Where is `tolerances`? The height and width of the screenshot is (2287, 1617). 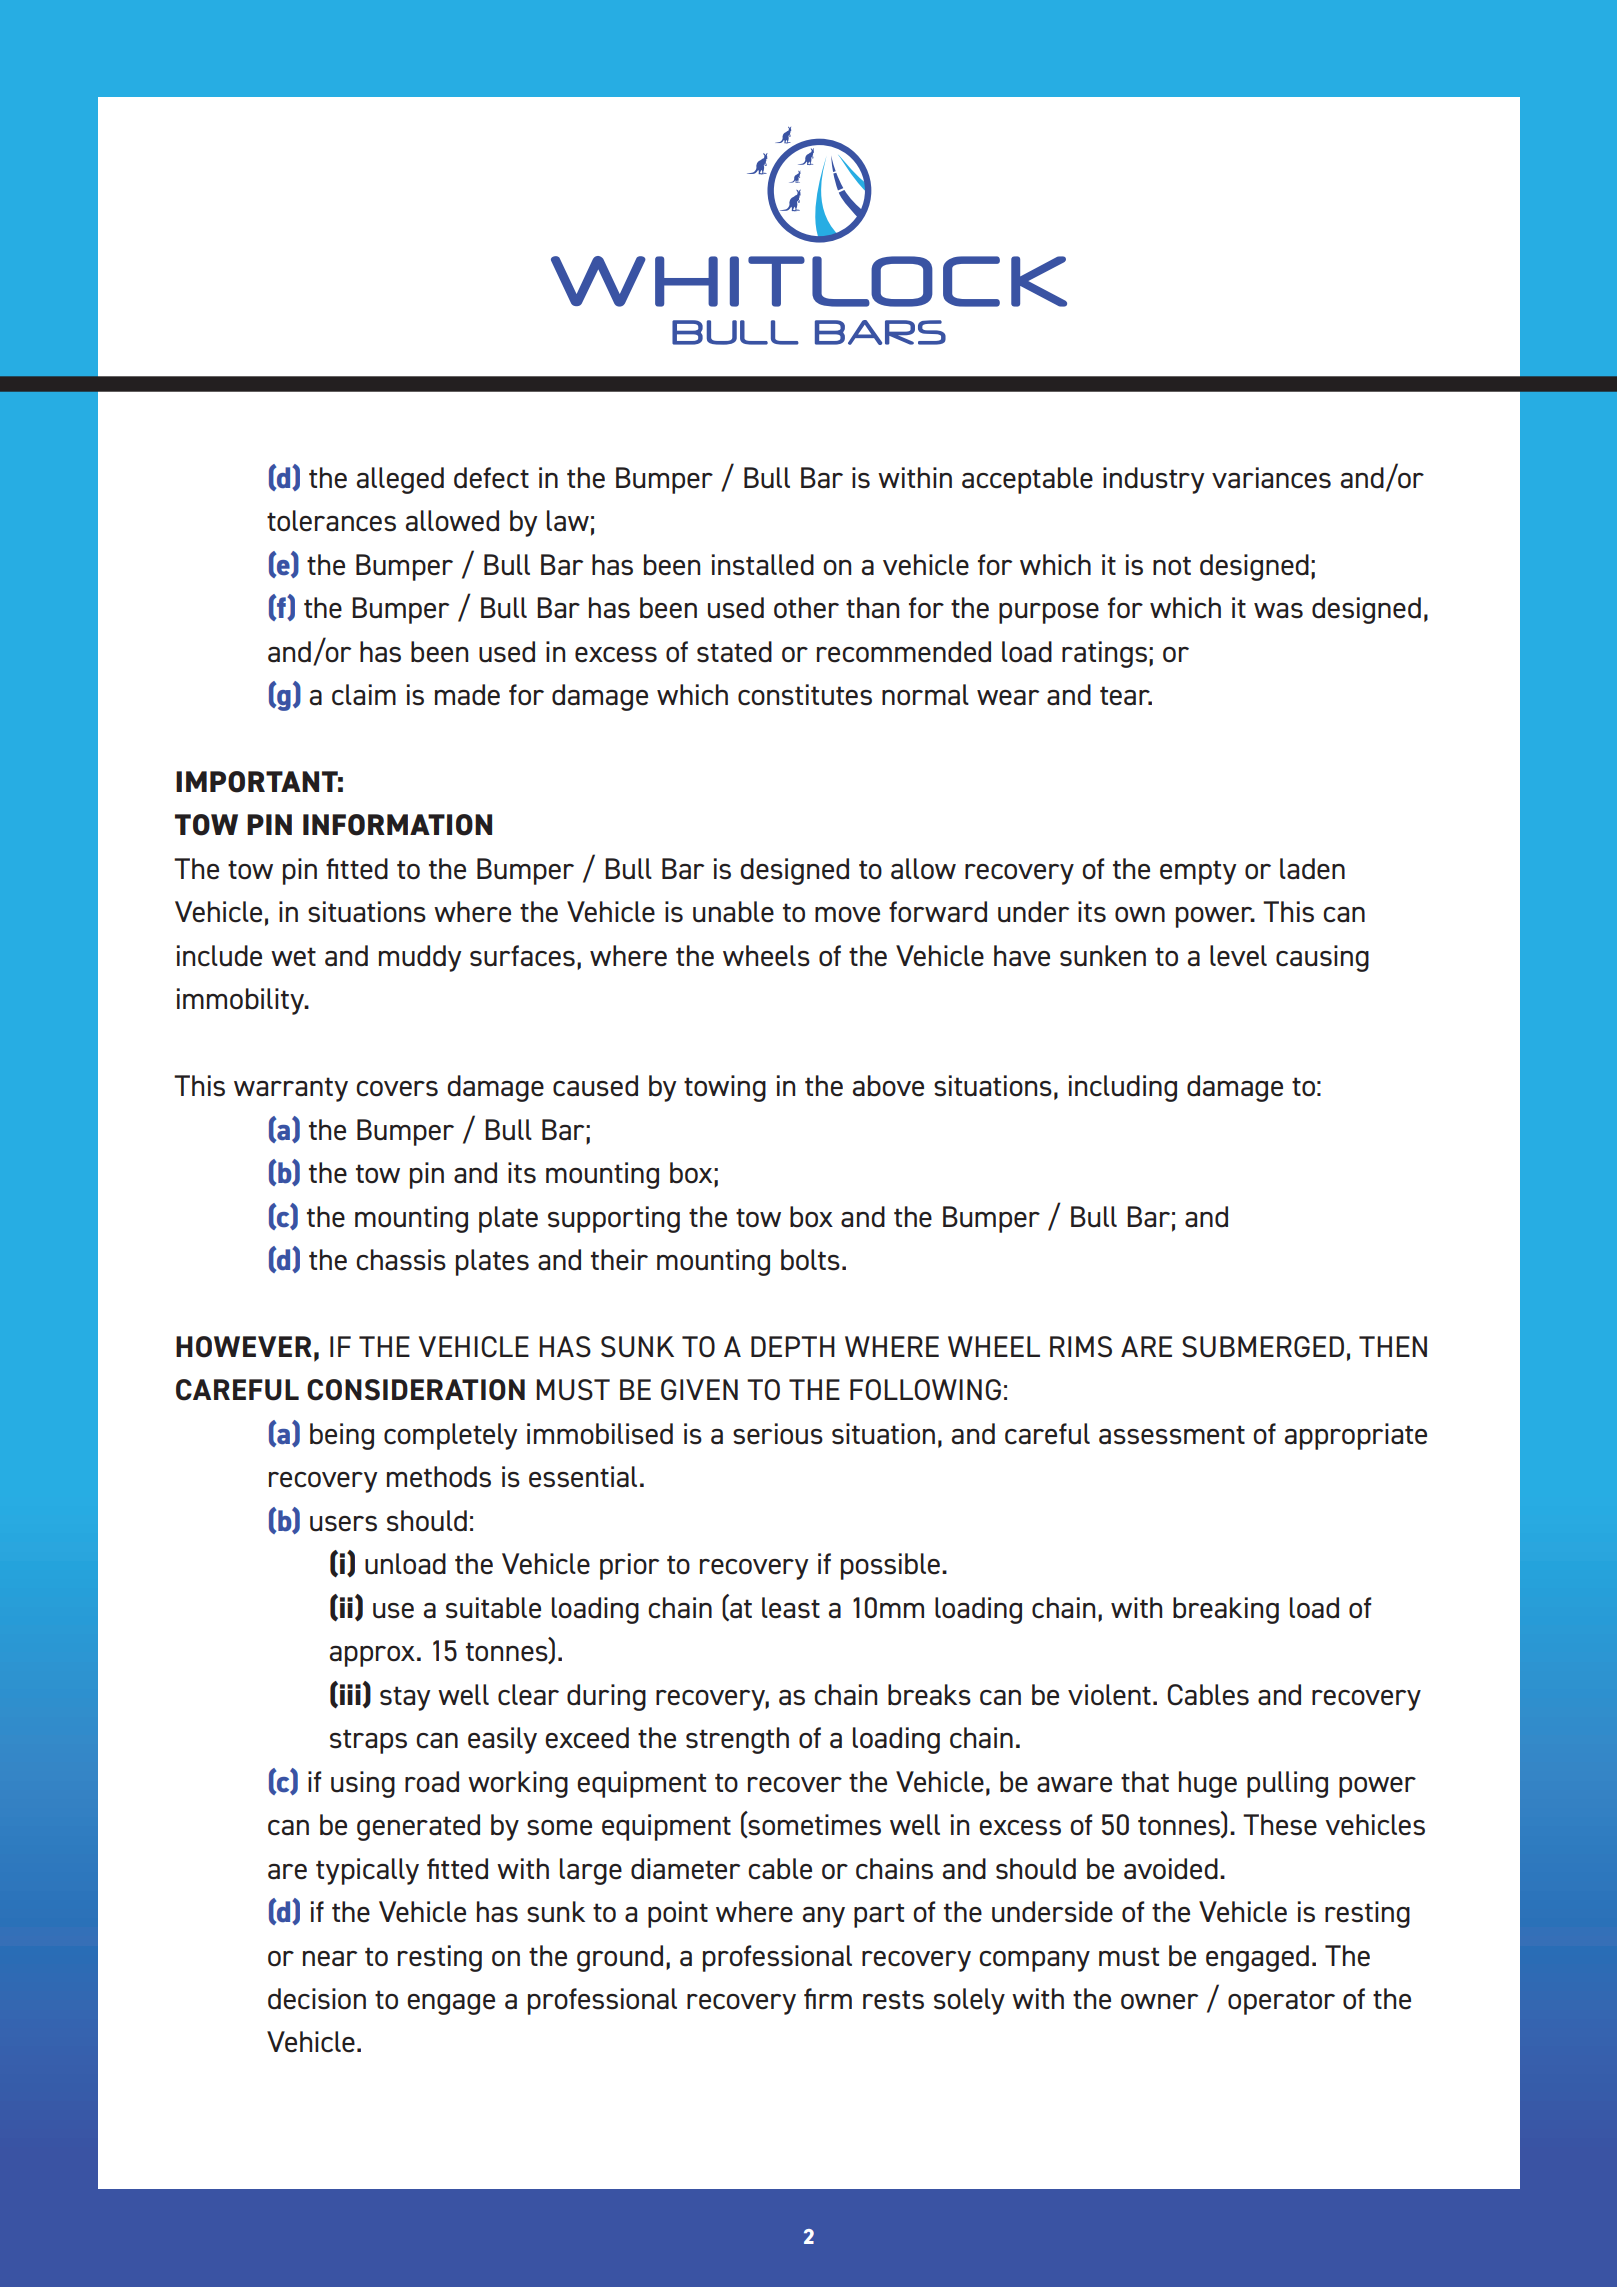
tolerances is located at coordinates (331, 521).
